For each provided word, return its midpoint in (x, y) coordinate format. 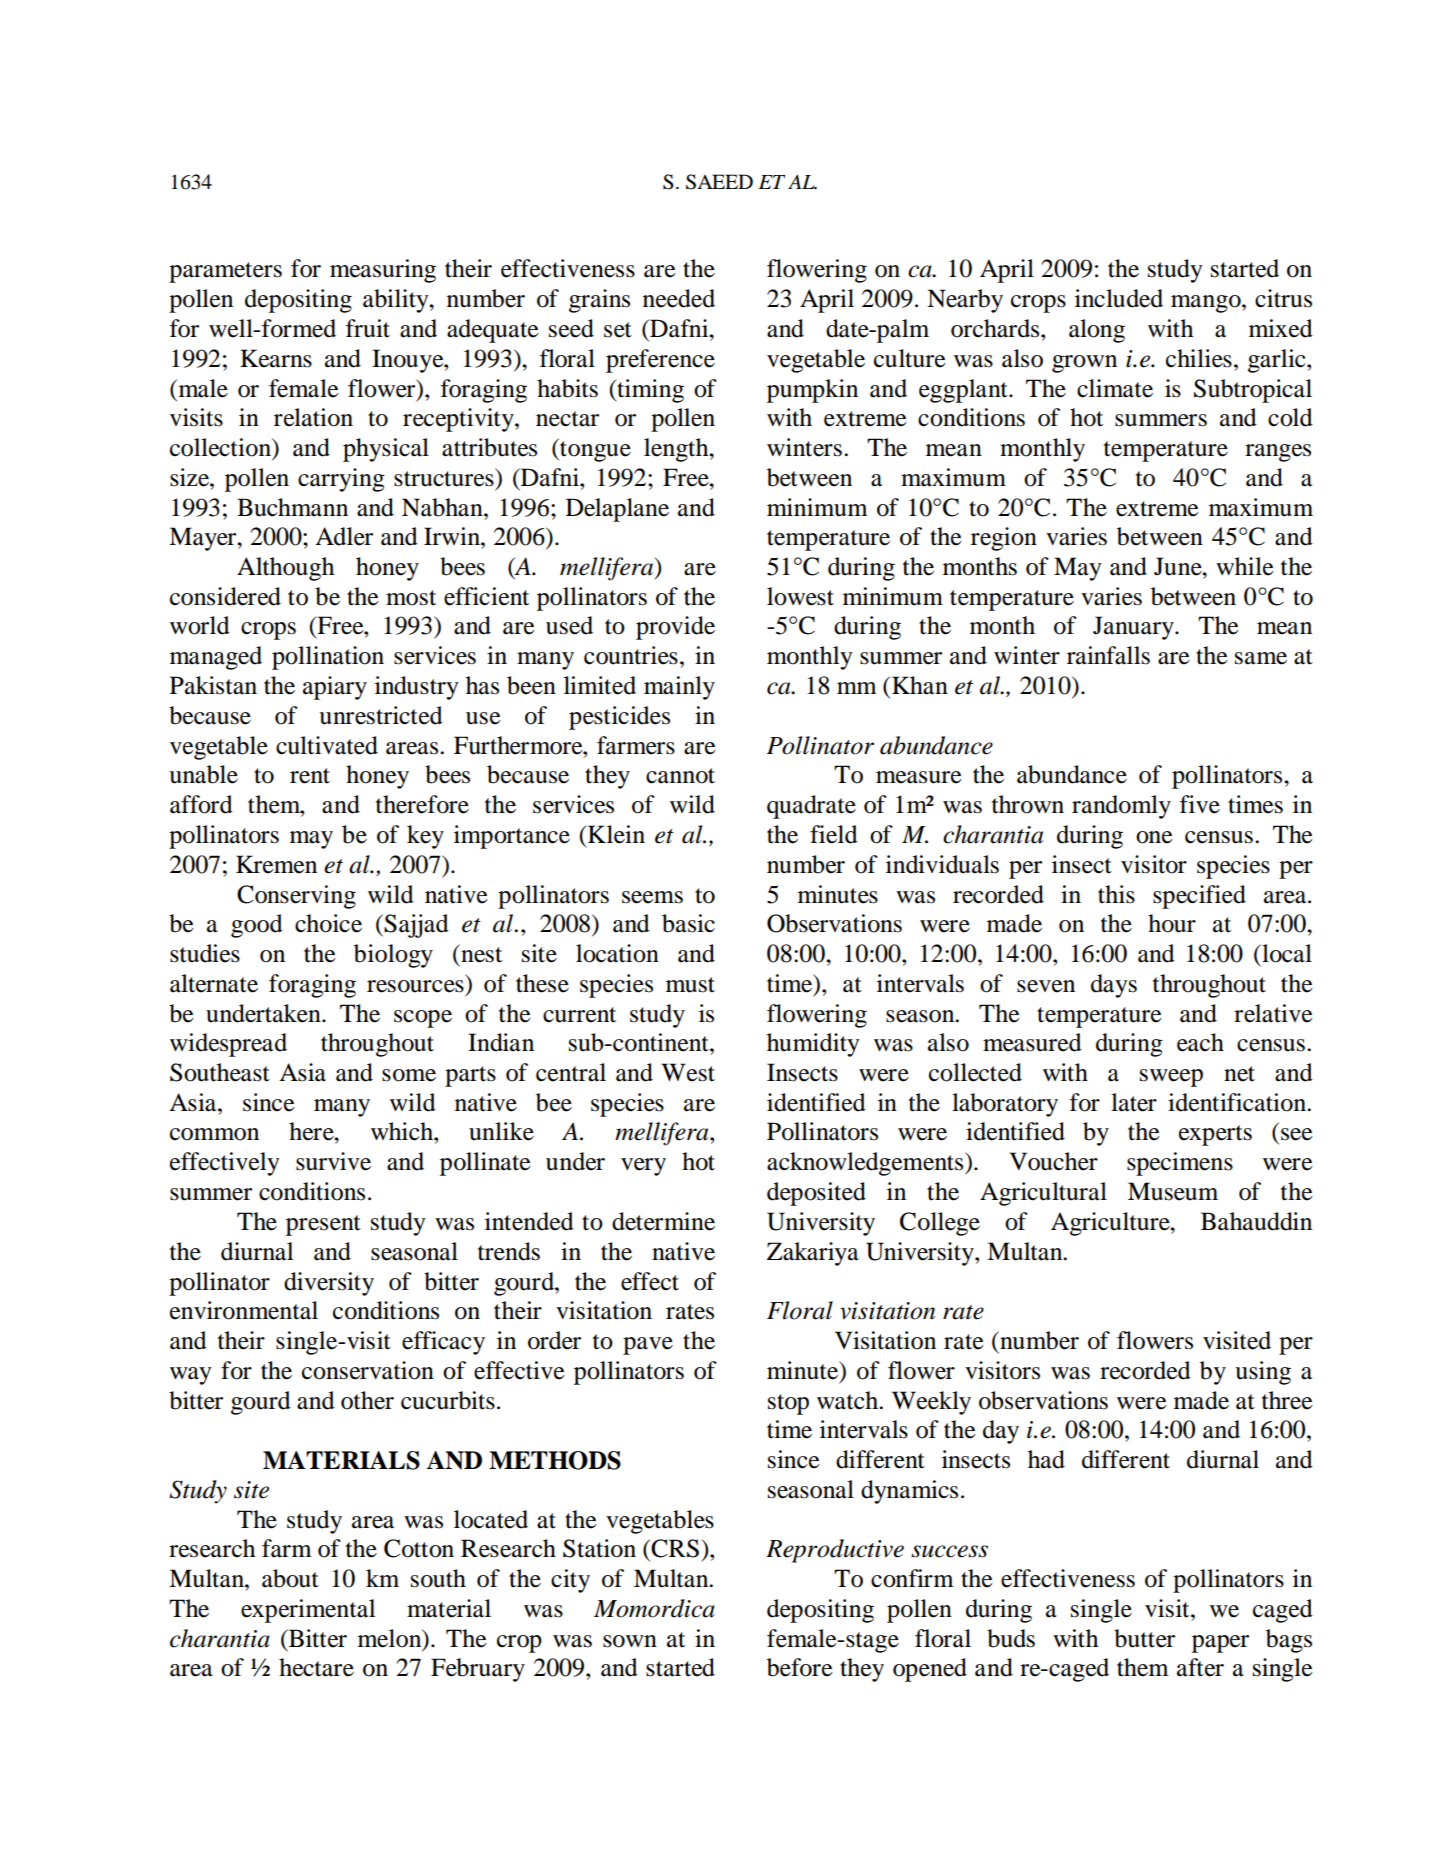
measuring (383, 271)
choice (328, 923)
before (800, 1667)
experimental (308, 1611)
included (1119, 298)
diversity (329, 1284)
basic (688, 923)
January (1134, 628)
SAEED (719, 182)
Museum (1173, 1191)
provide (675, 628)
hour (1172, 923)
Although (285, 569)
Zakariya (813, 1254)
